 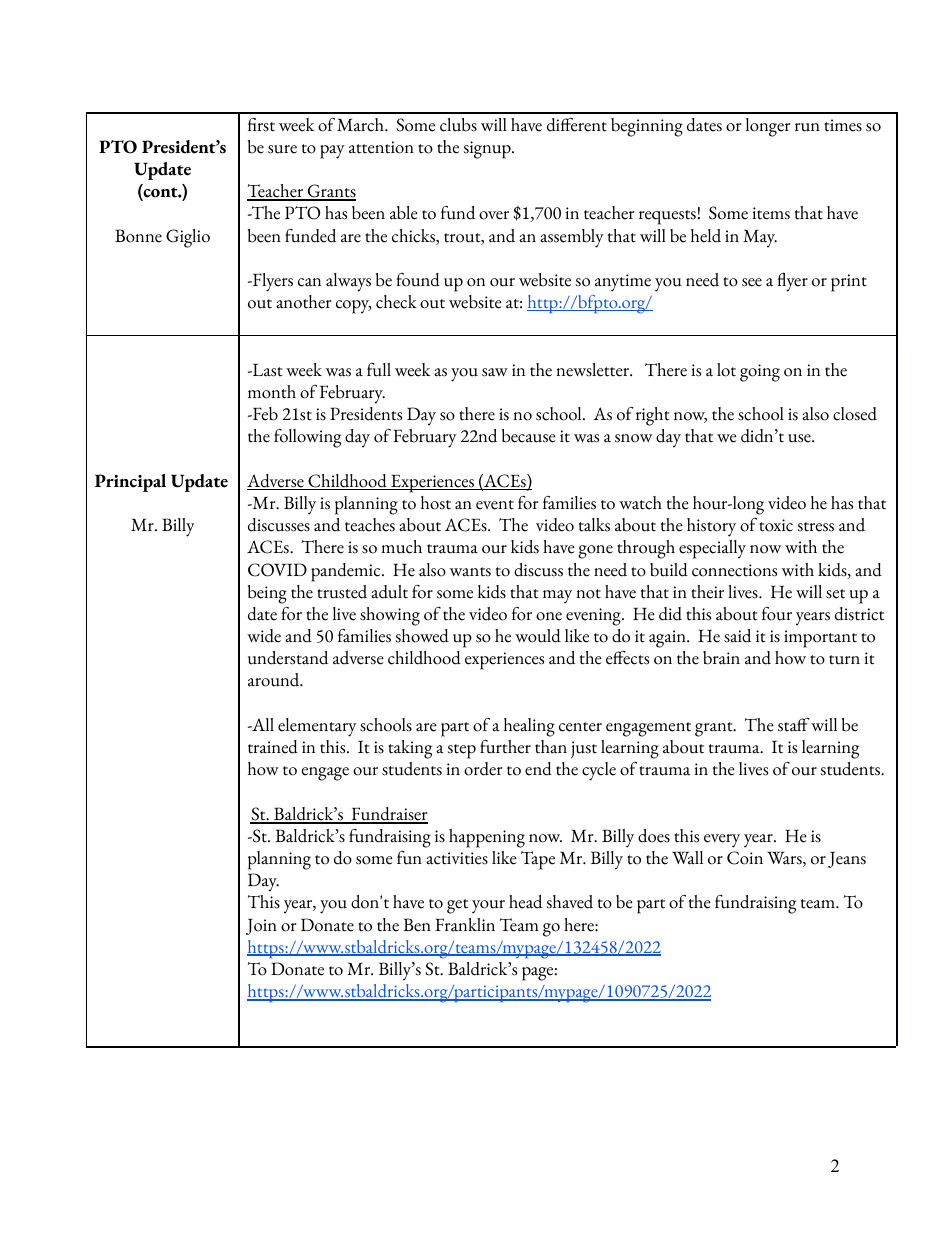 What do you see at coordinates (488, 907) in the document?
I see `your` at bounding box center [488, 907].
